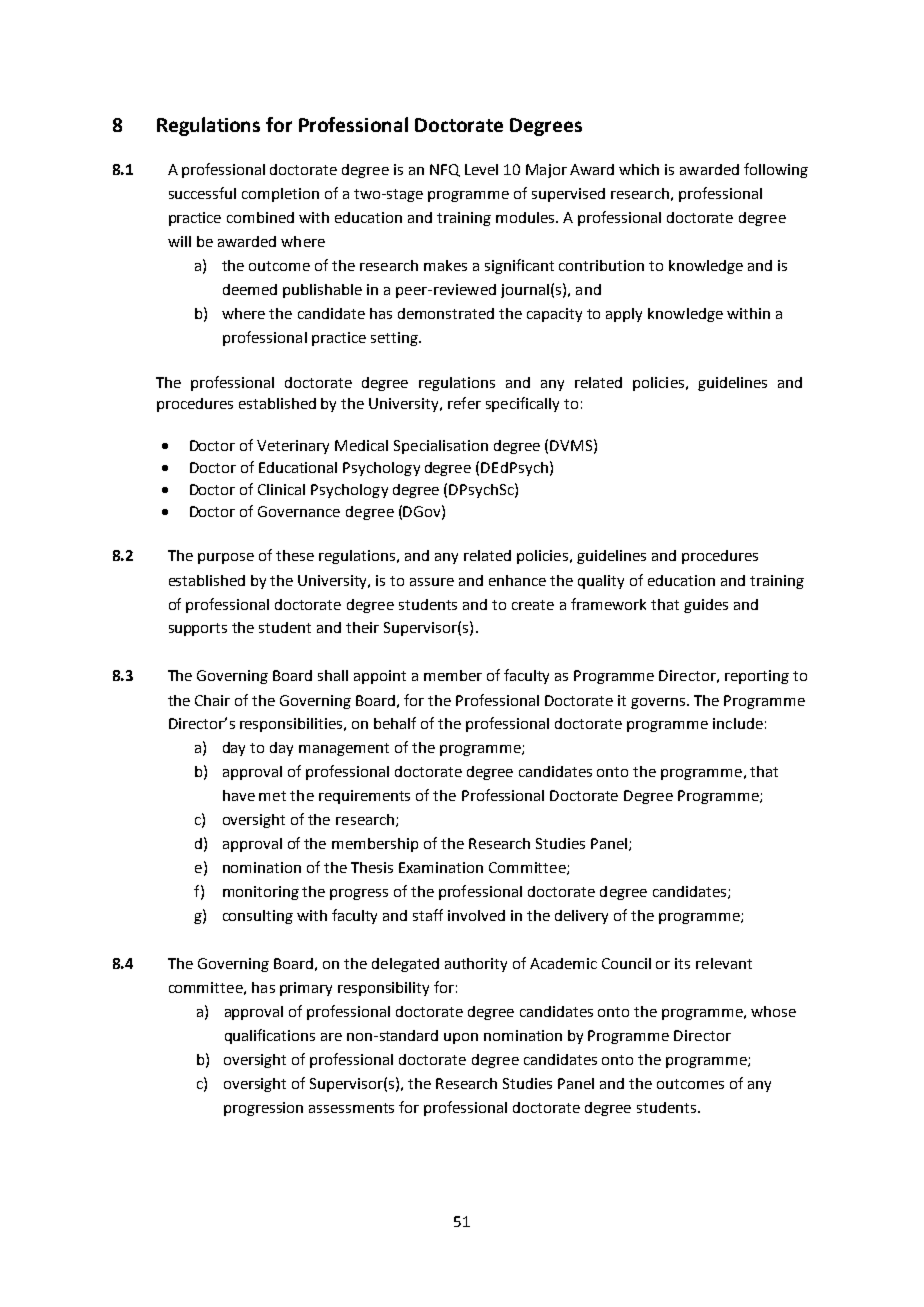 This screenshot has width=924, height=1307. Describe the element at coordinates (481, 169) in the screenshot. I see `Level` at that location.
